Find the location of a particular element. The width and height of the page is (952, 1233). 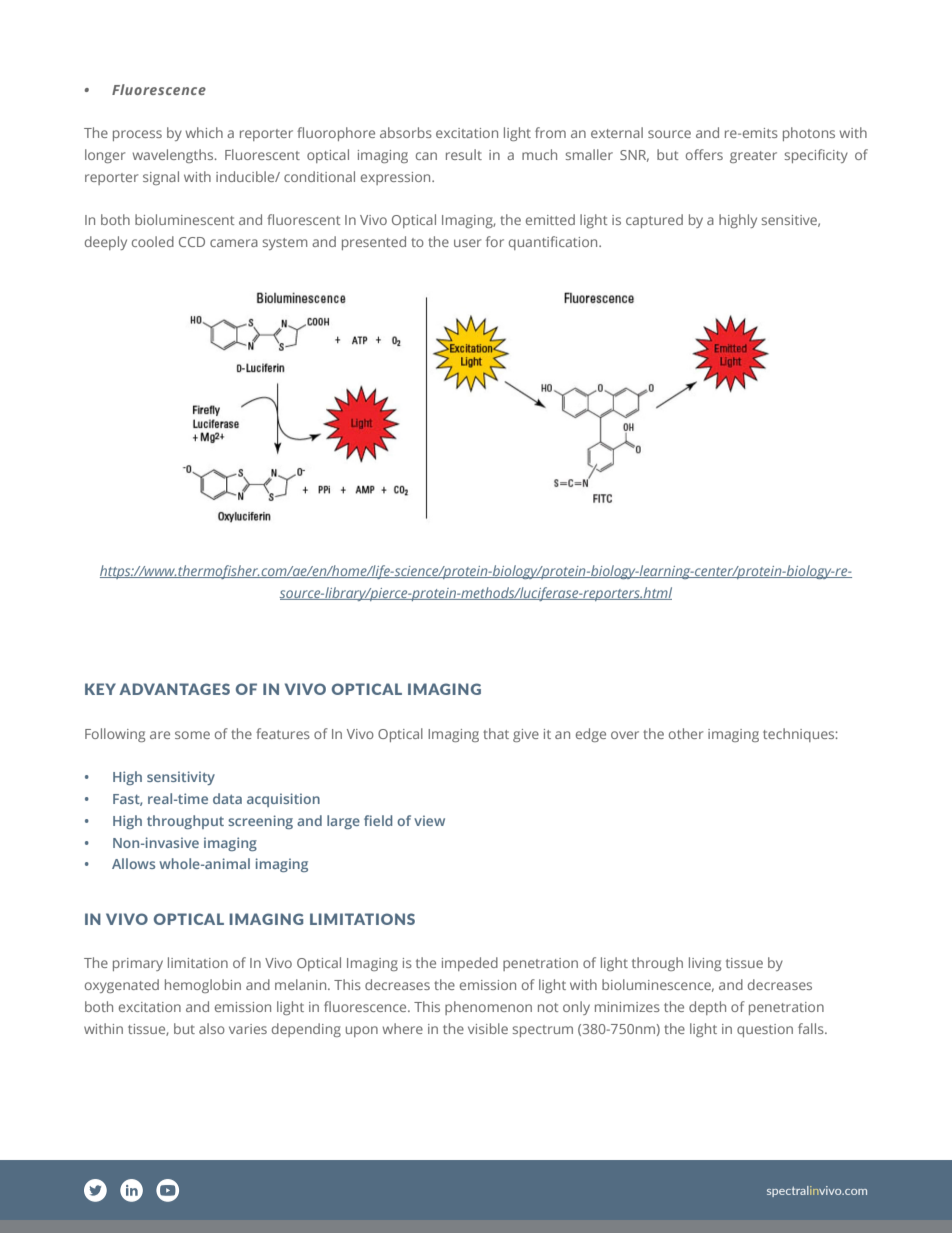

greater is located at coordinates (753, 157).
